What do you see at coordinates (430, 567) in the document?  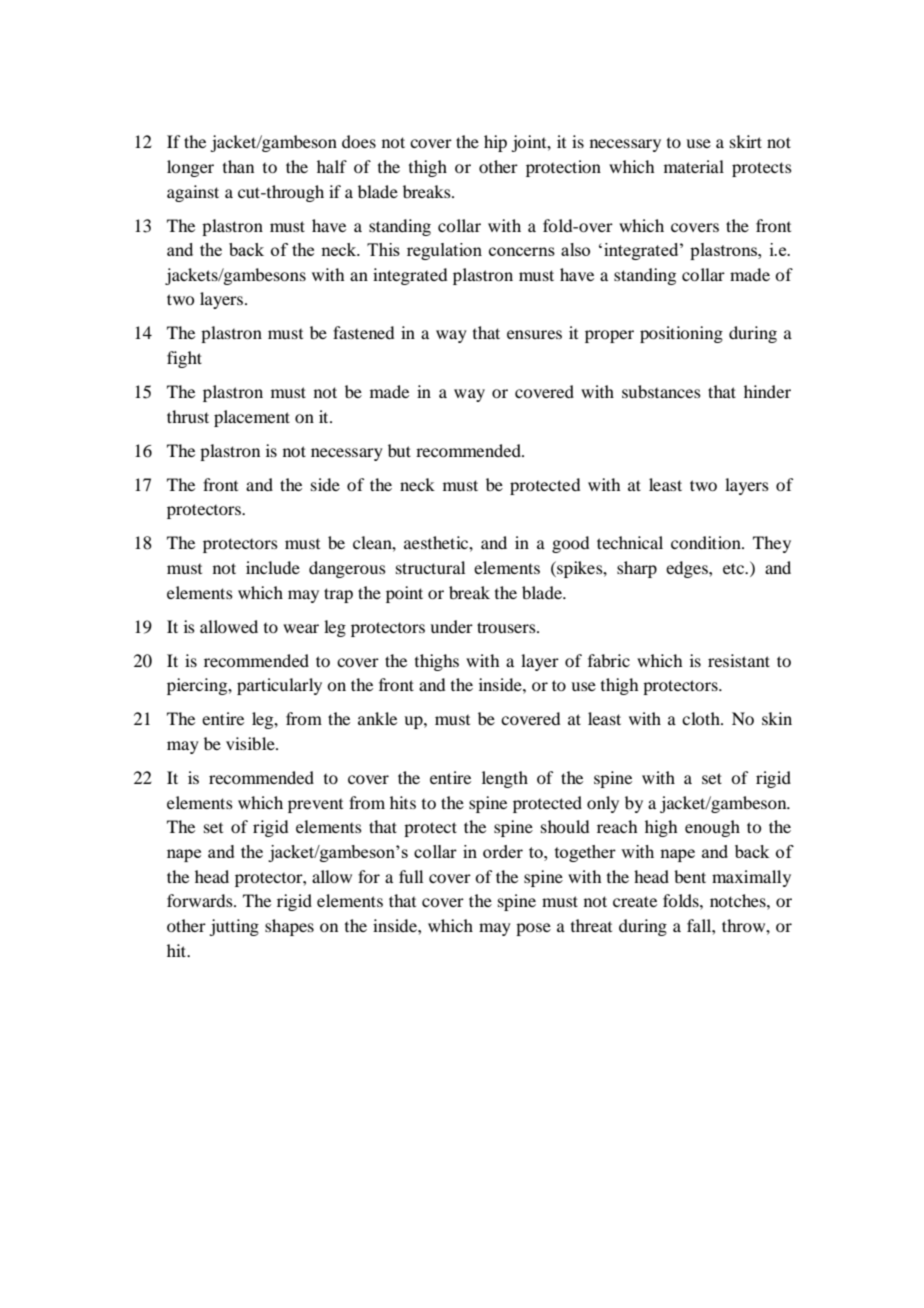 I see `structural` at bounding box center [430, 567].
